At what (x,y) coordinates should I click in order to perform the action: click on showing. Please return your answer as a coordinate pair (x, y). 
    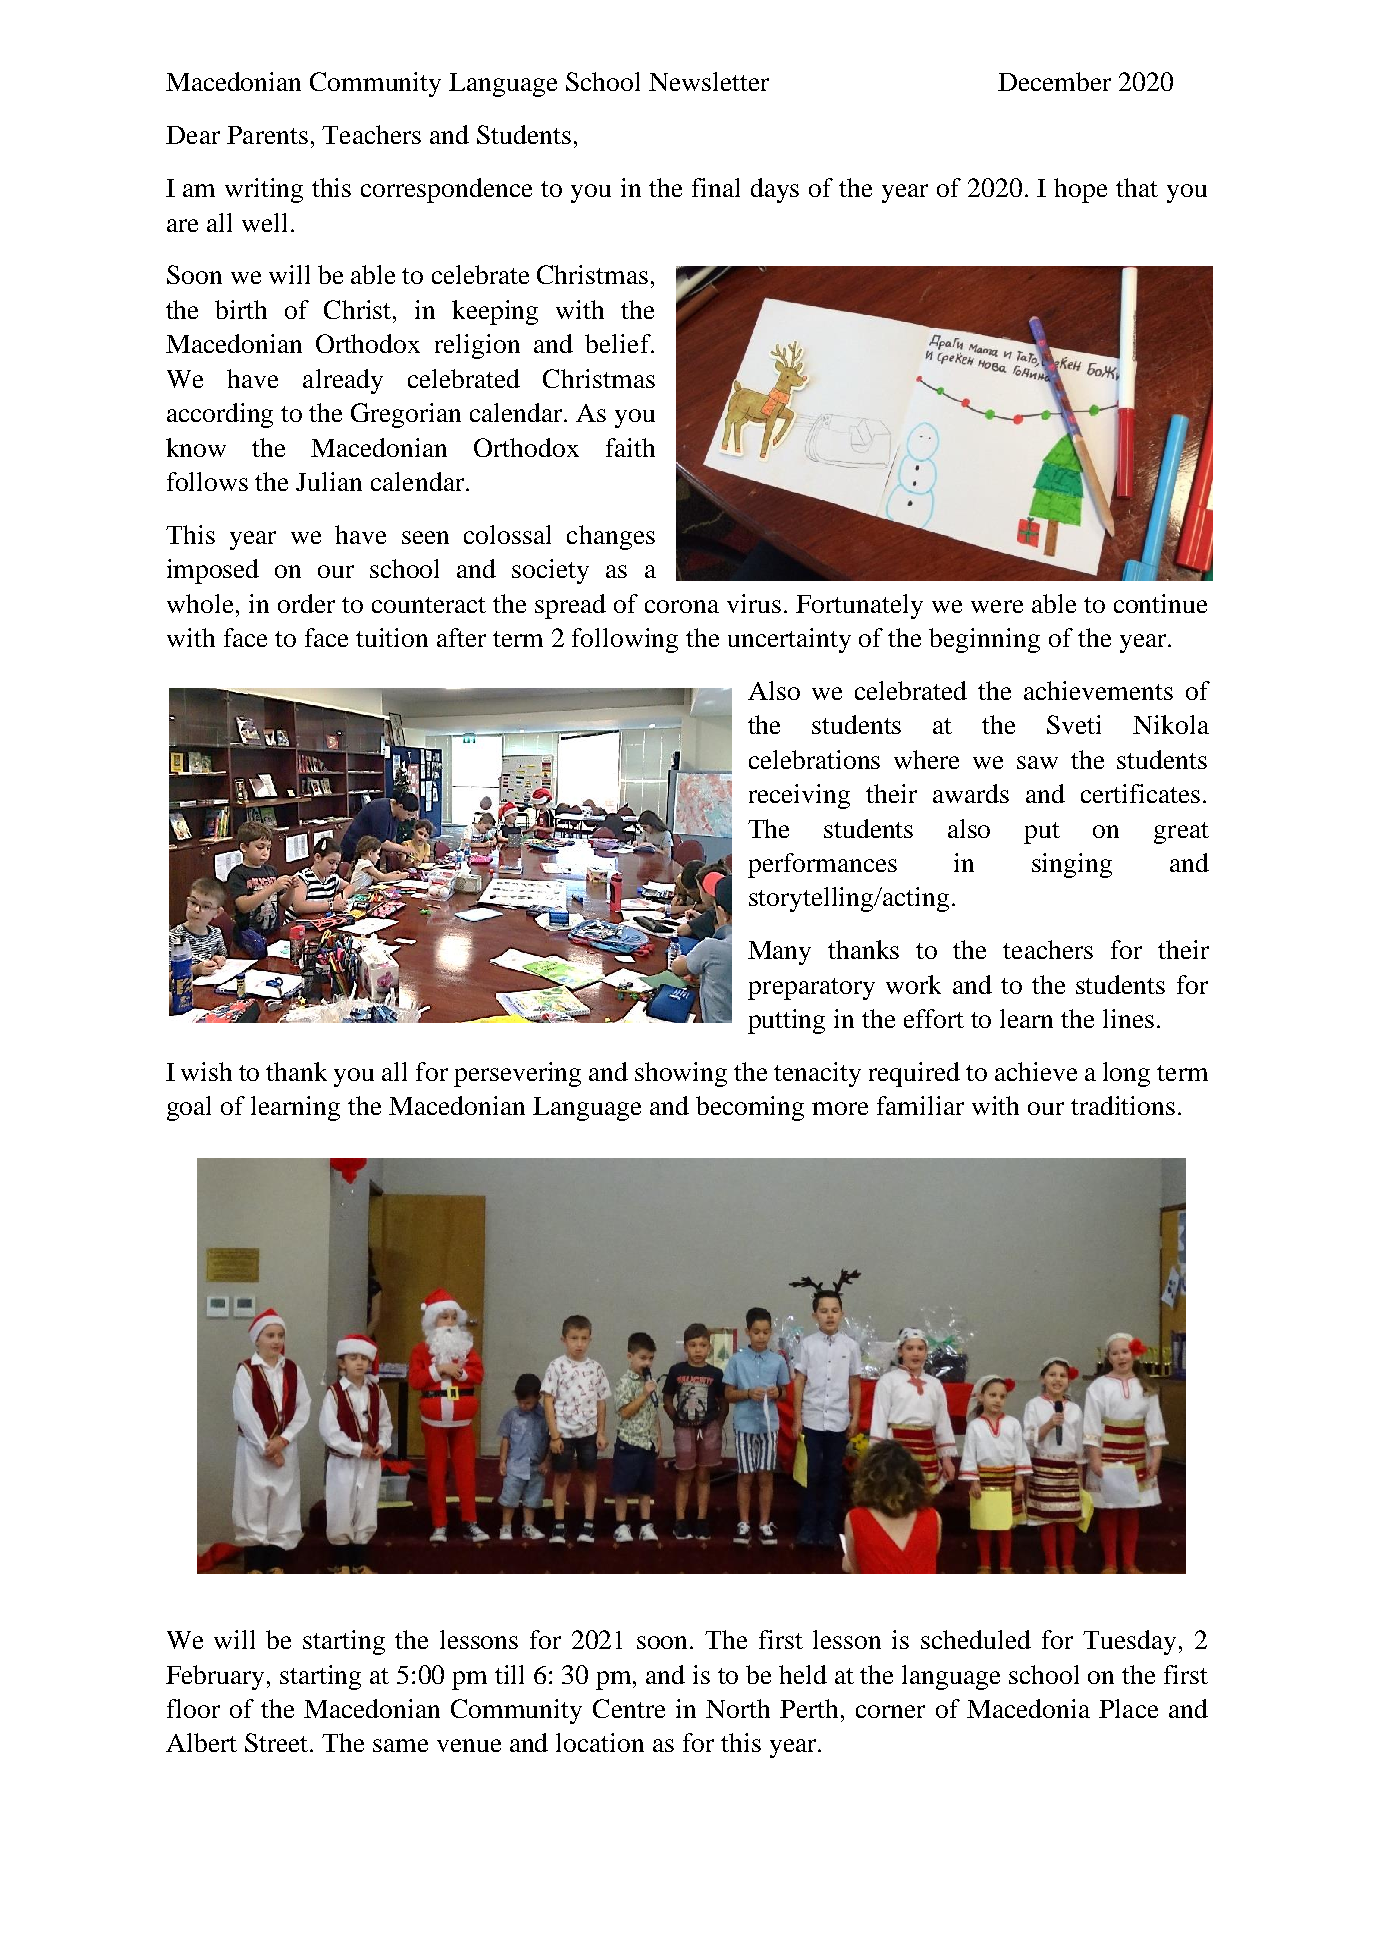
    Looking at the image, I should click on (681, 1074).
